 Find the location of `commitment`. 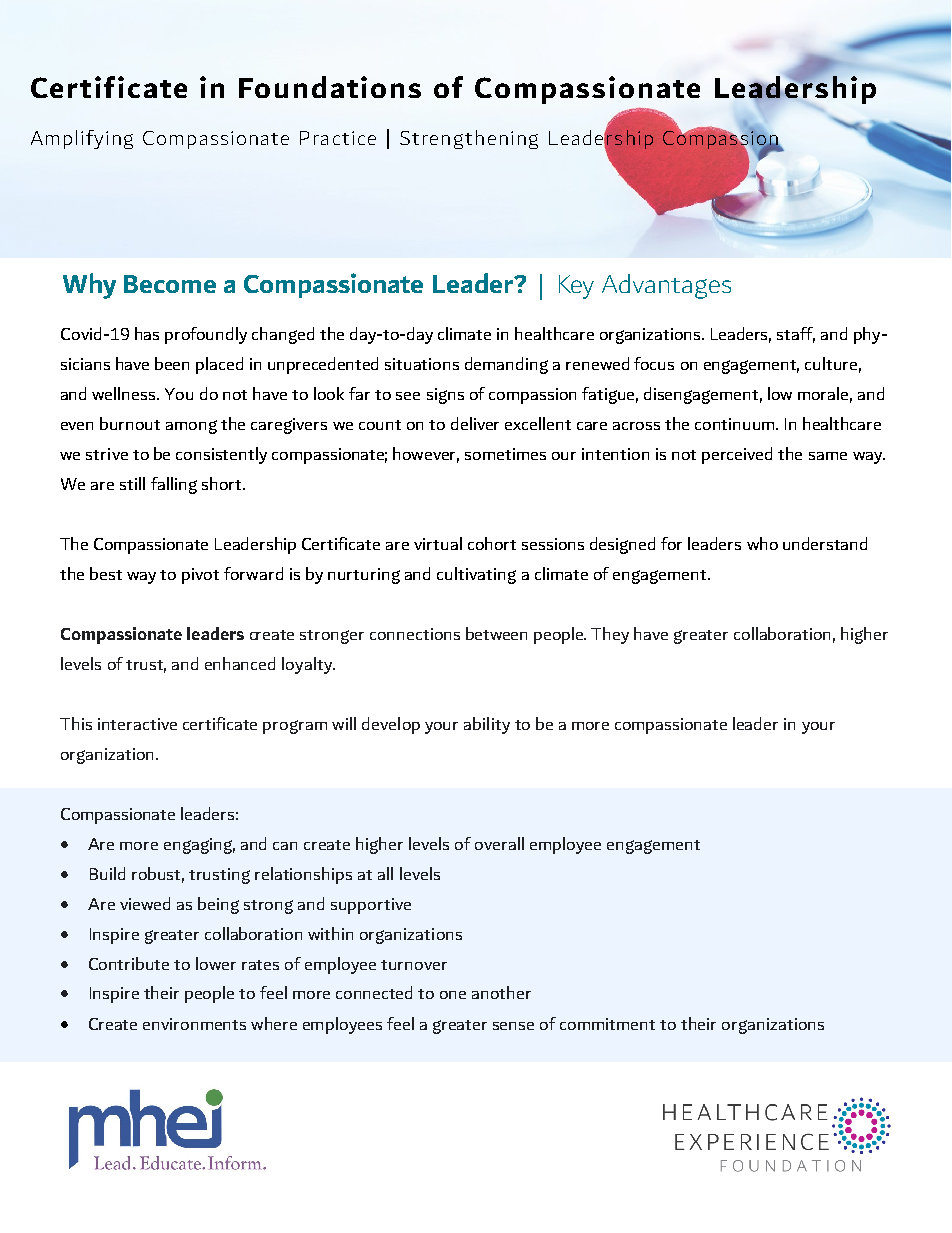

commitment is located at coordinates (607, 1024).
